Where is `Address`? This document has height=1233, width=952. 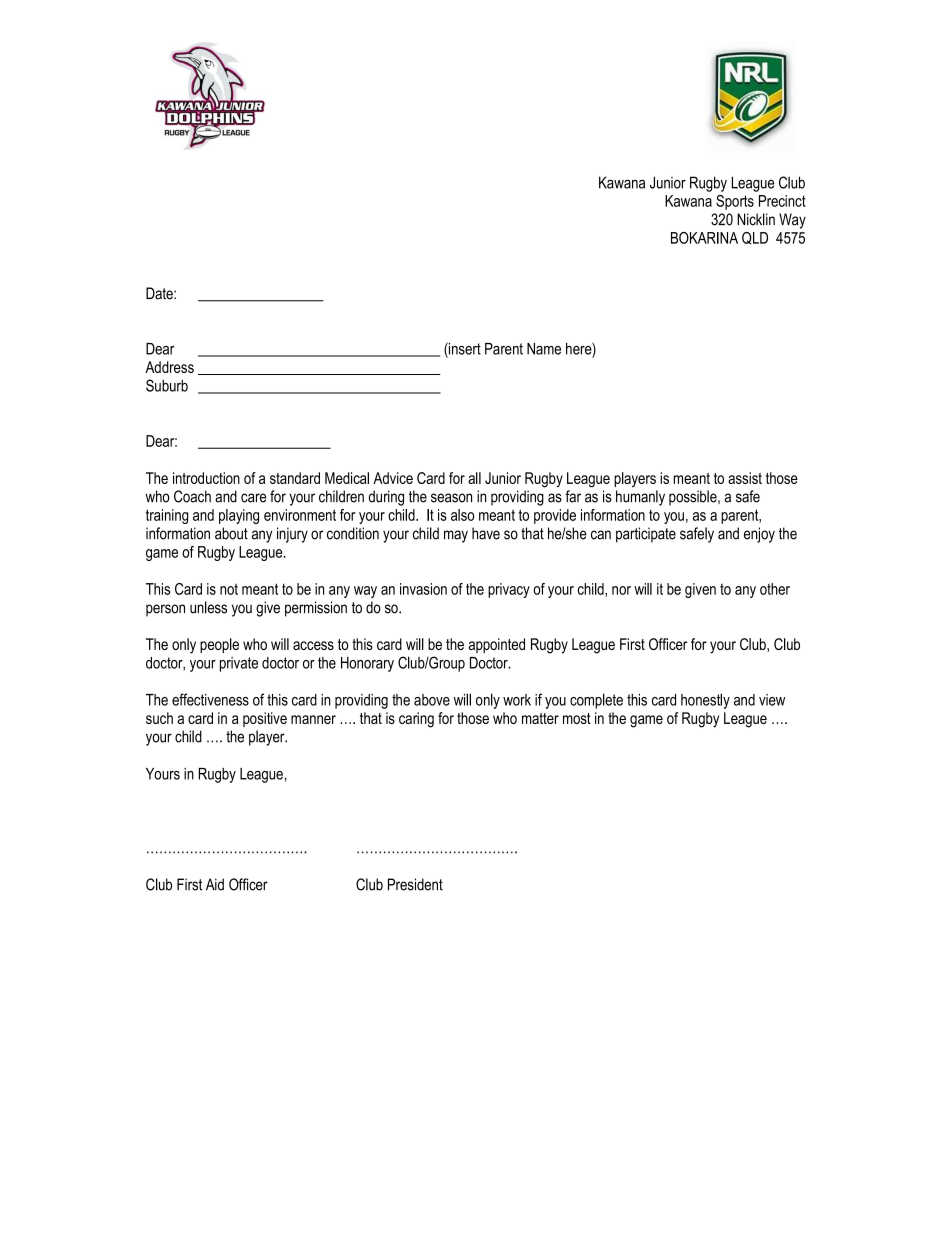 Address is located at coordinates (169, 367).
